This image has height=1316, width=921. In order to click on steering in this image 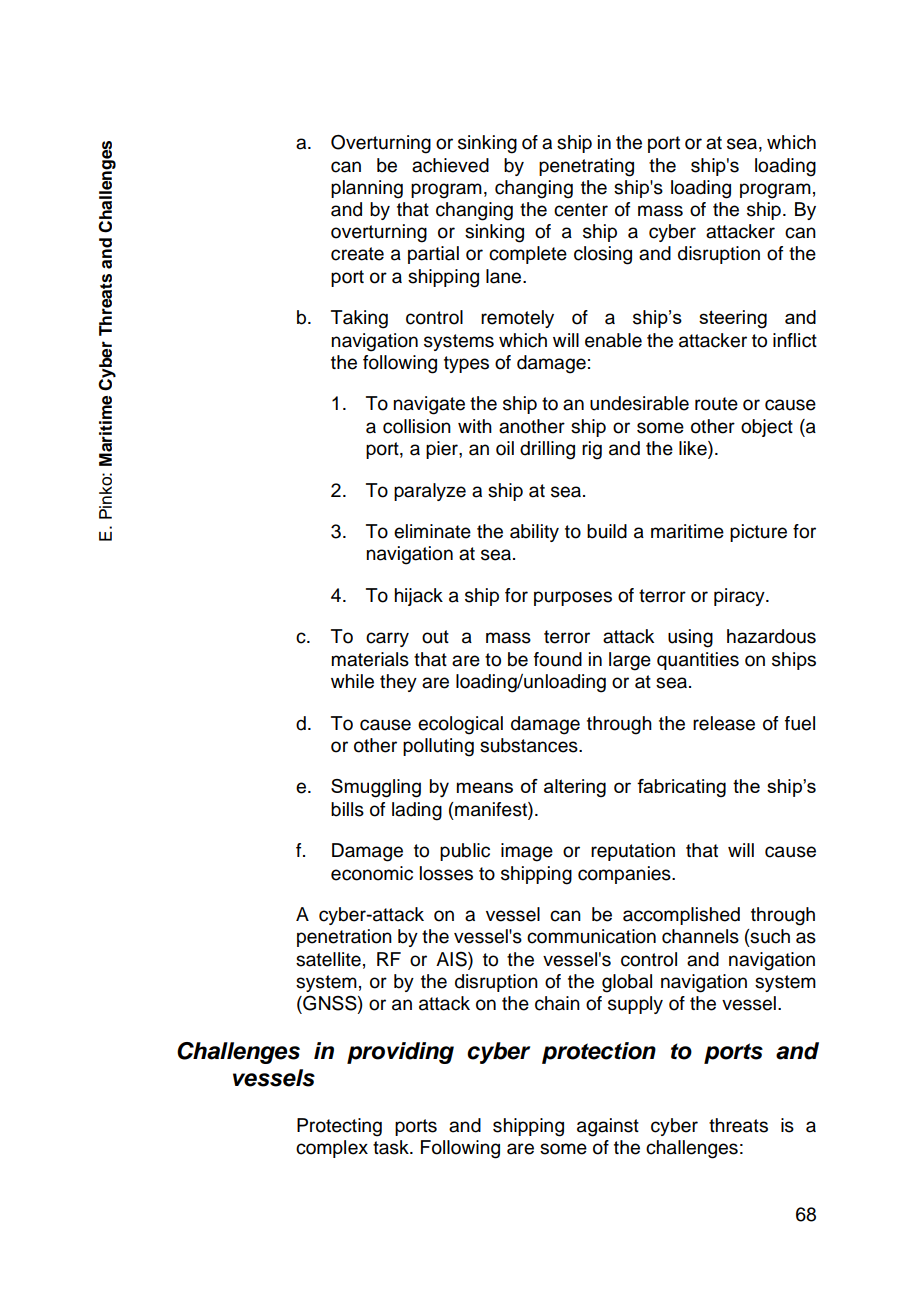, I will do `click(733, 319)`.
